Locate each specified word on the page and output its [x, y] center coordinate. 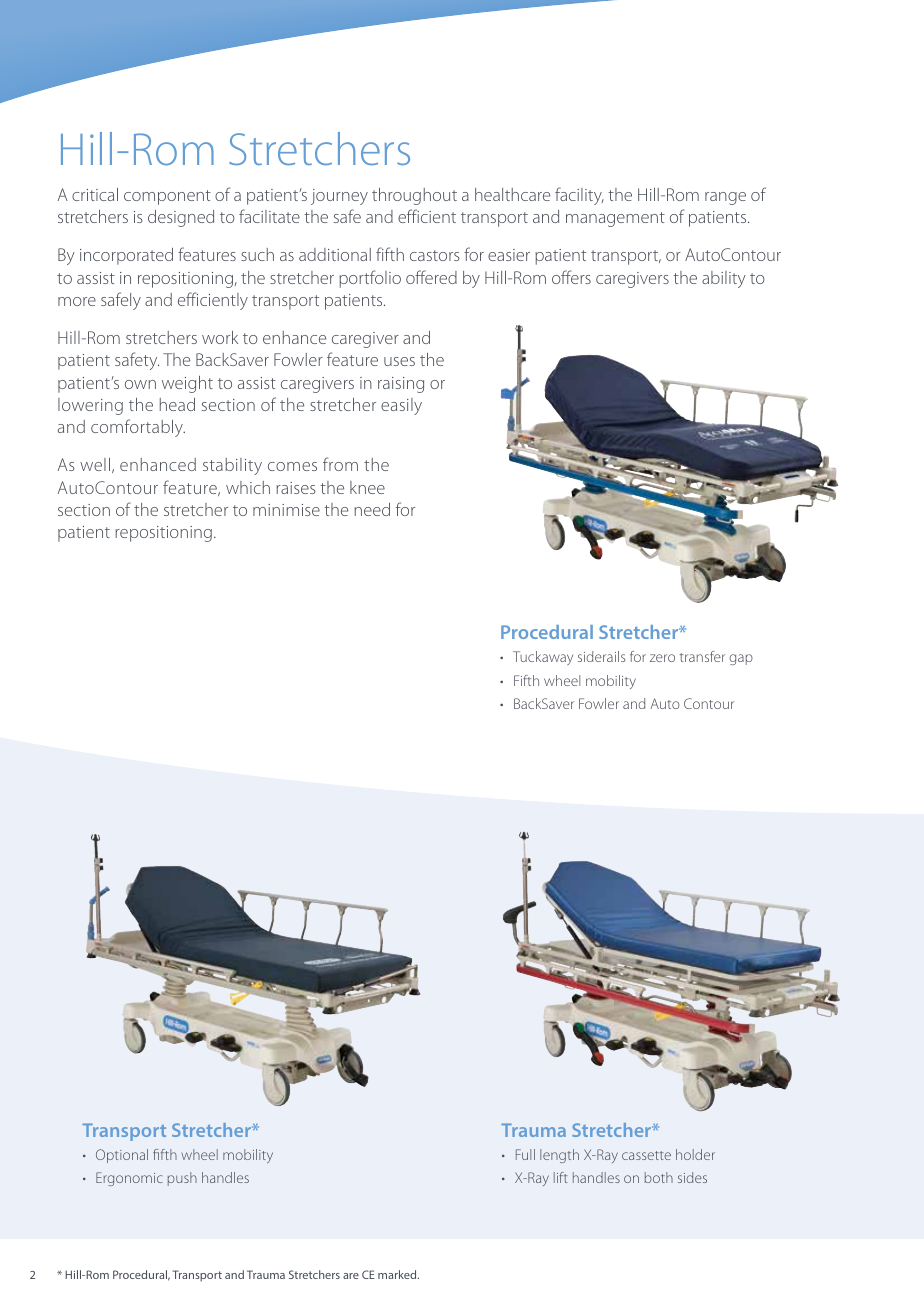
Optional [122, 1156]
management [615, 219]
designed [181, 218]
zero [662, 658]
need [372, 509]
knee [367, 487]
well [95, 464]
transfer [702, 656]
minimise [286, 510]
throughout [414, 196]
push [182, 1179]
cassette [646, 1155]
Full [525, 1154]
